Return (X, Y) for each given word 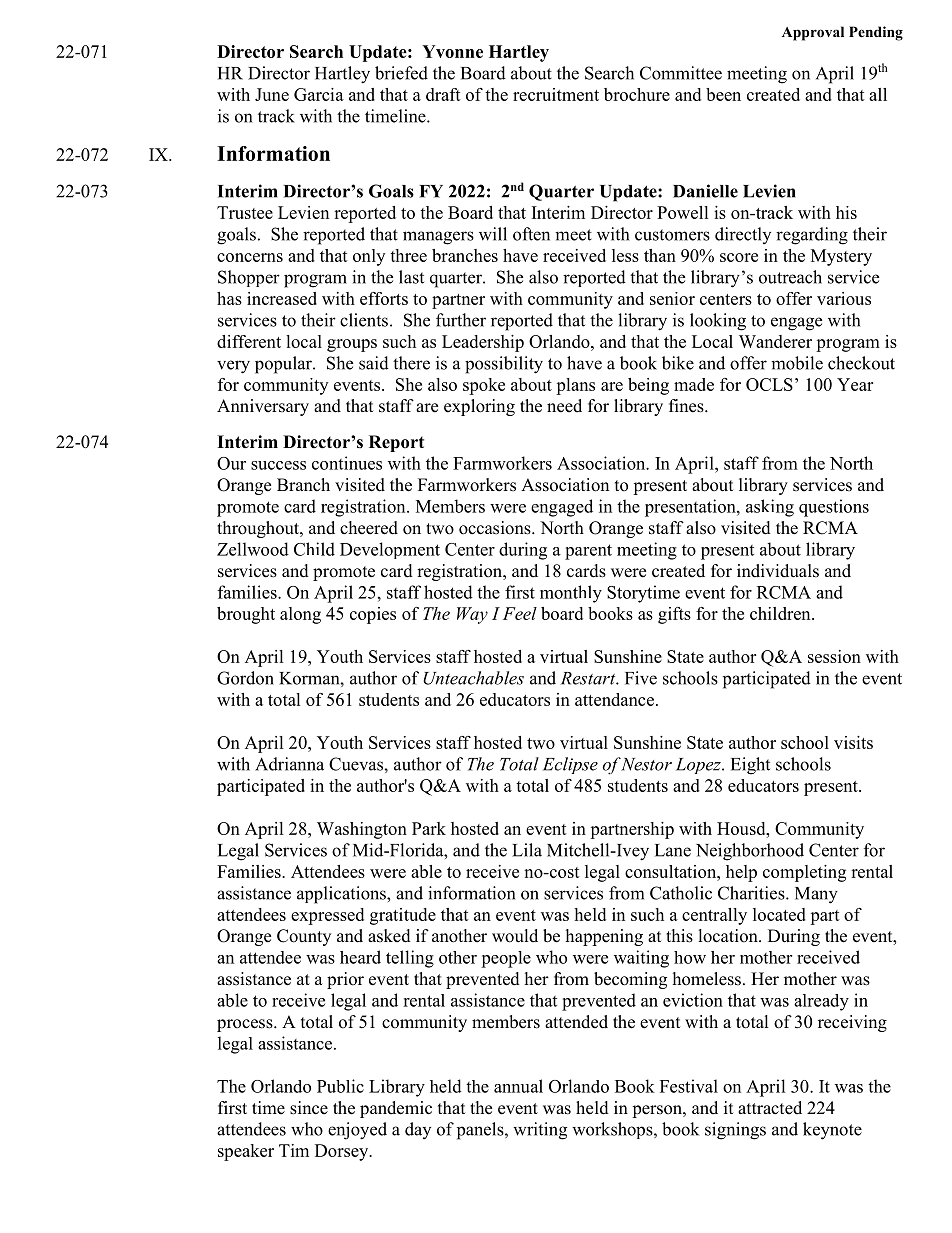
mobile (797, 363)
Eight (750, 766)
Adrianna (289, 764)
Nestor (646, 764)
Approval (813, 33)
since (309, 1108)
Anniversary (263, 407)
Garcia (319, 94)
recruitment (556, 94)
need (564, 406)
